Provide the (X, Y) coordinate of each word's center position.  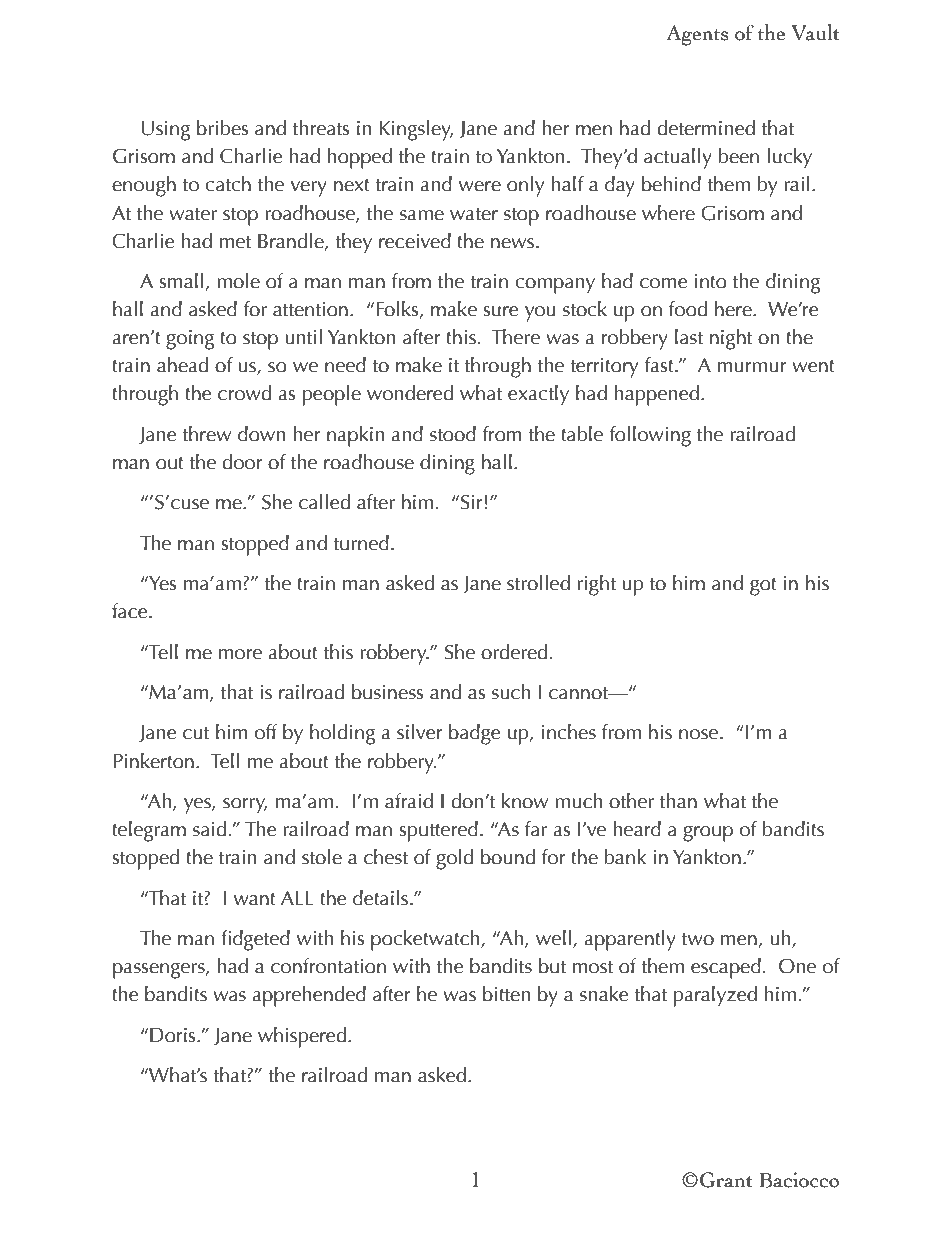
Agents (697, 35)
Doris (174, 1035)
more (240, 654)
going (190, 340)
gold (454, 859)
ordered (514, 652)
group (708, 834)
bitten (506, 994)
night (731, 339)
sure (501, 311)
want (255, 899)
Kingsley (416, 130)
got (763, 587)
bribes (222, 128)
